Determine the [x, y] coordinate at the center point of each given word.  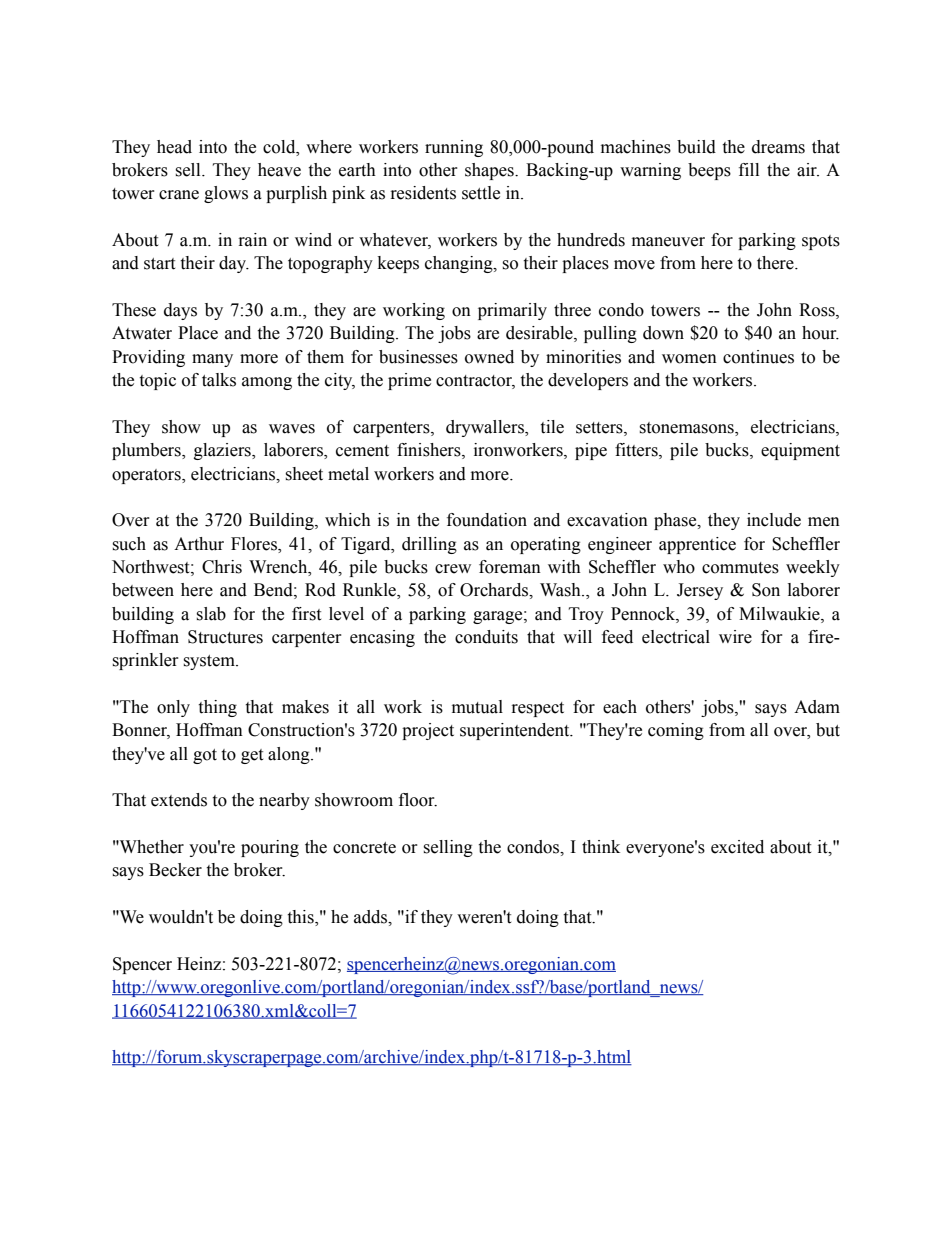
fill [749, 169]
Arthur [199, 544]
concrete [364, 848]
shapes [490, 171]
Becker [175, 870]
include [774, 520]
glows [226, 194]
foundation [487, 520]
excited [737, 847]
